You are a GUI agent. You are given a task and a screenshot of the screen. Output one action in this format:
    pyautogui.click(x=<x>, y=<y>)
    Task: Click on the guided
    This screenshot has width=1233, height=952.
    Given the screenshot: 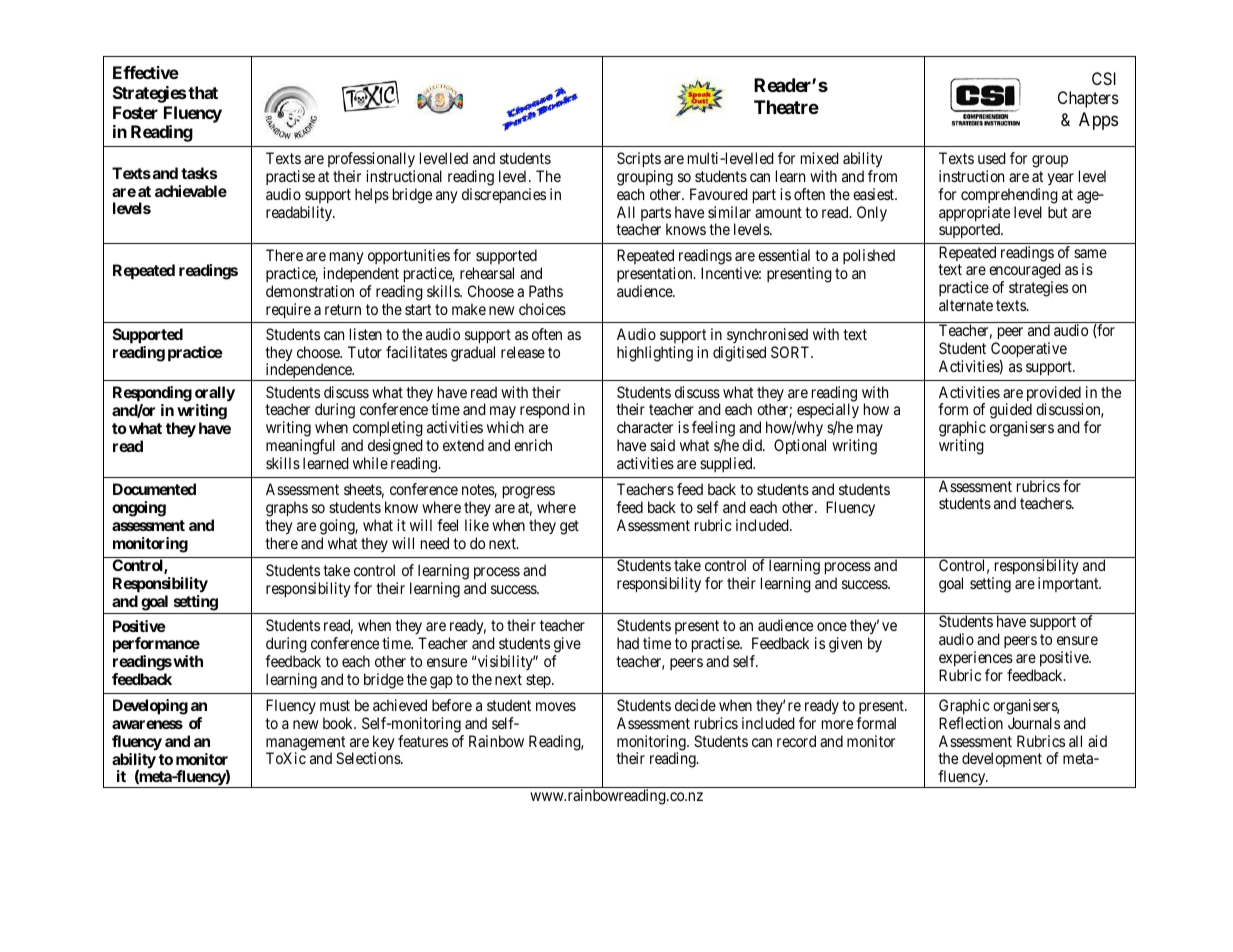 What is the action you would take?
    pyautogui.click(x=1011, y=412)
